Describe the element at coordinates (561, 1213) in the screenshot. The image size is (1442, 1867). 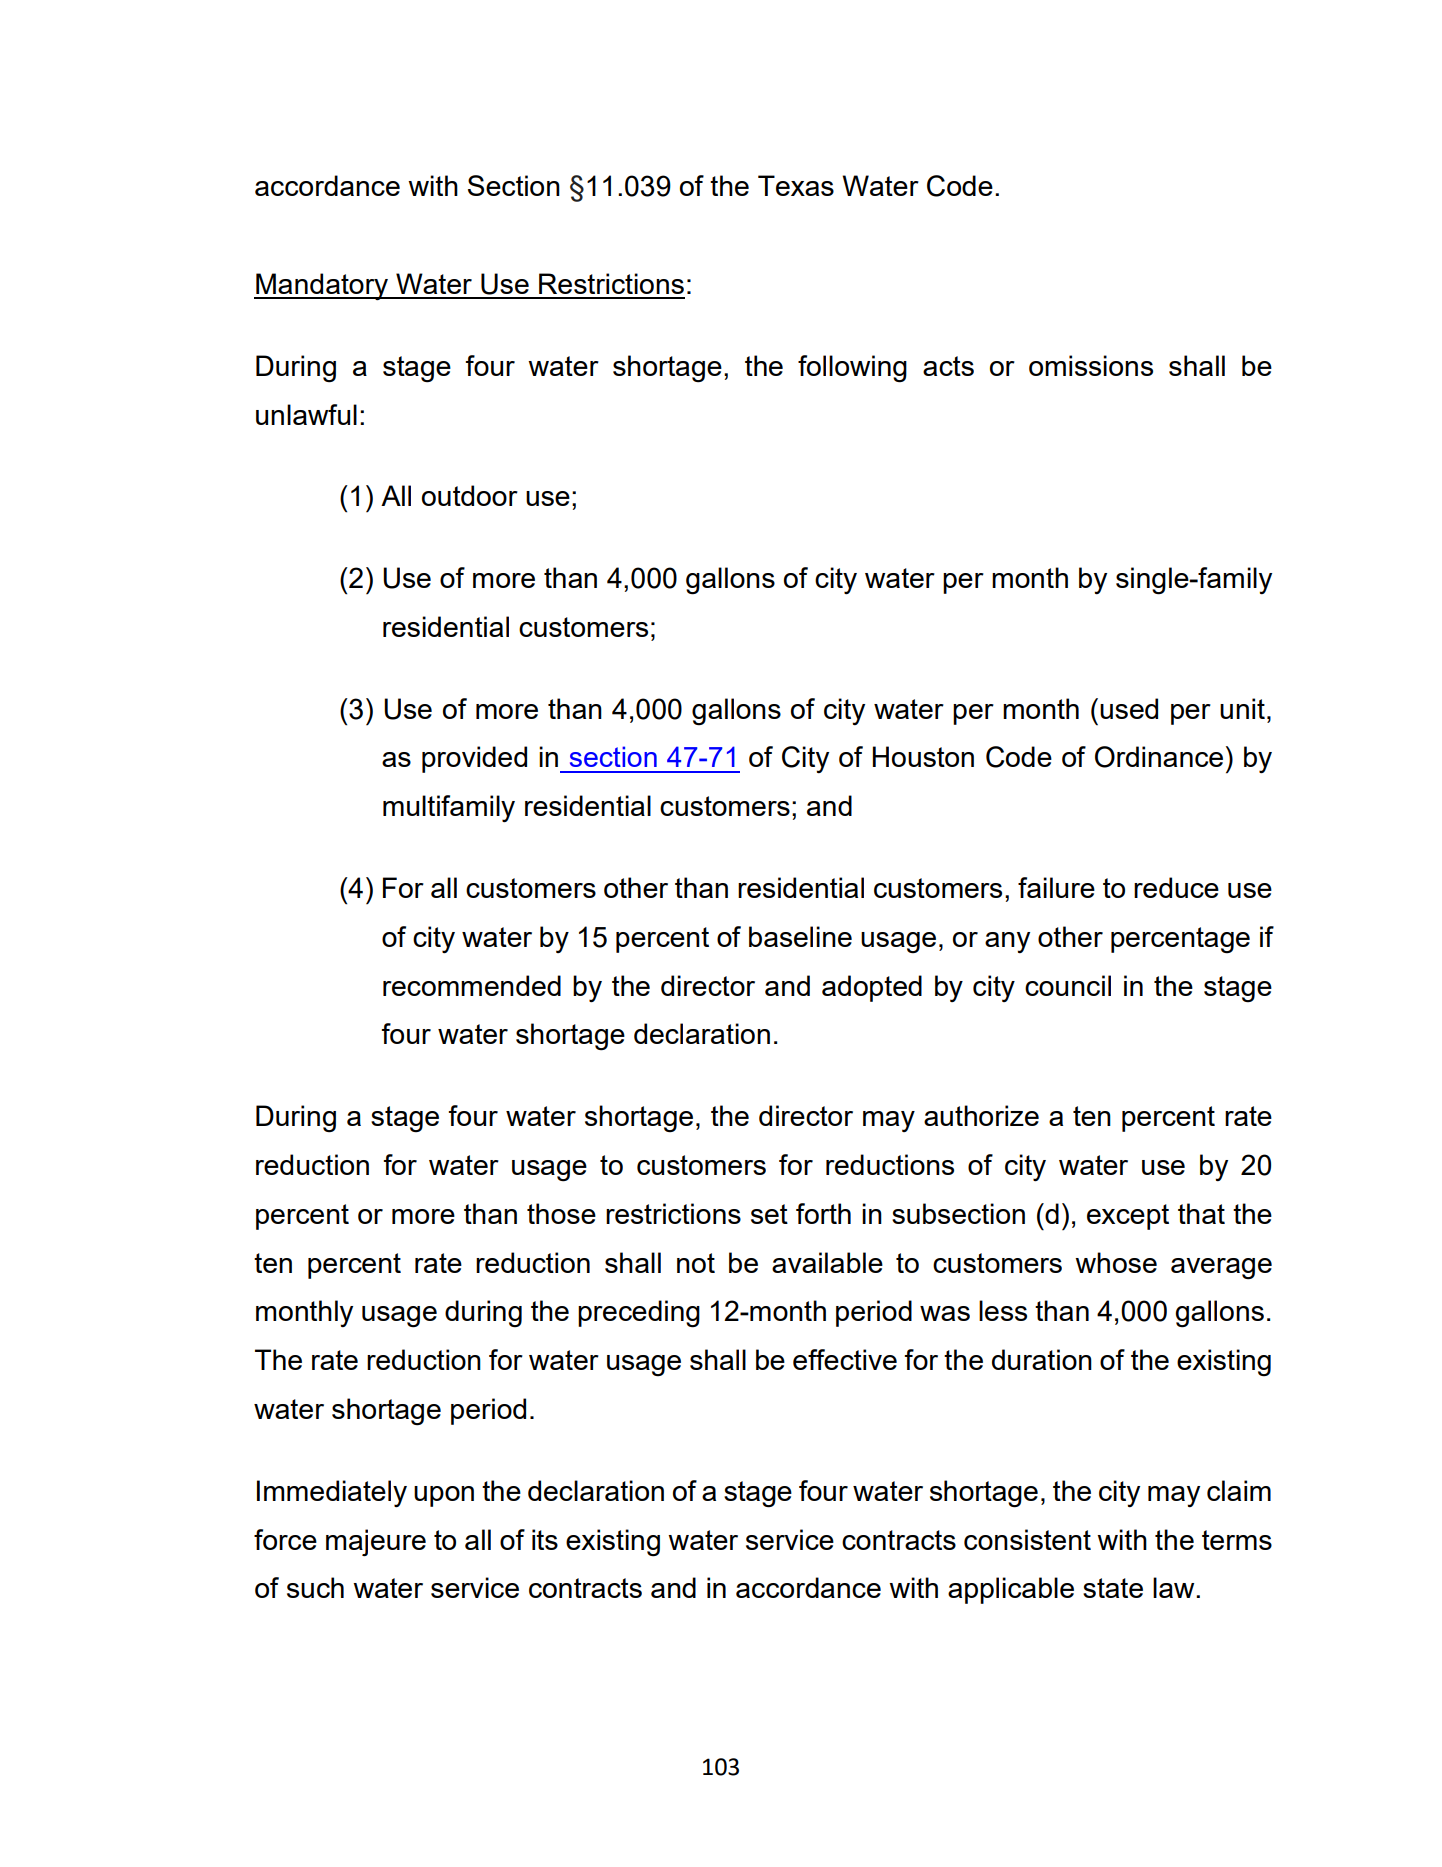
I see `those` at that location.
